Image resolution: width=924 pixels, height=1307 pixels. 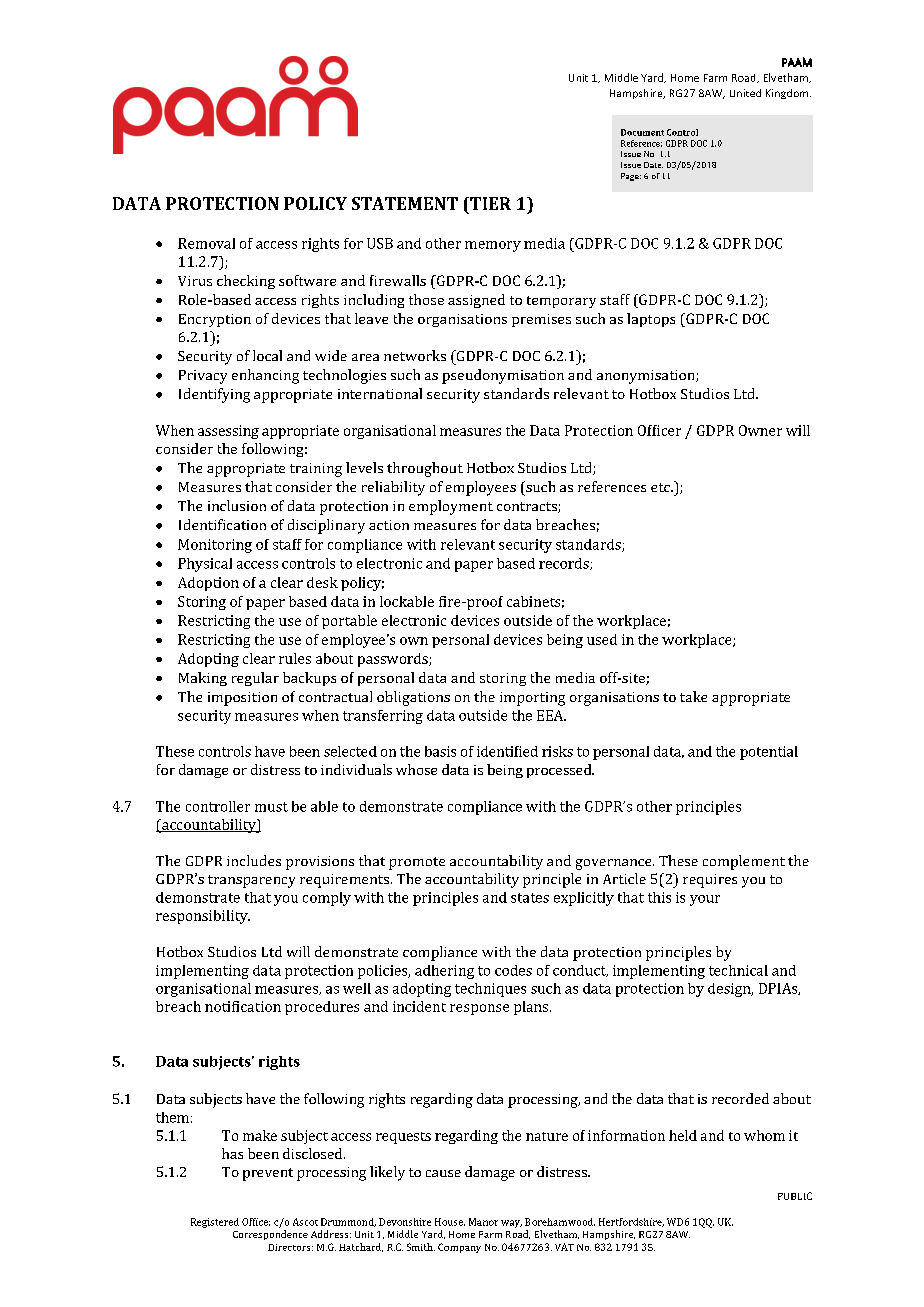 I want to click on Correspondence, so click(x=270, y=1235).
